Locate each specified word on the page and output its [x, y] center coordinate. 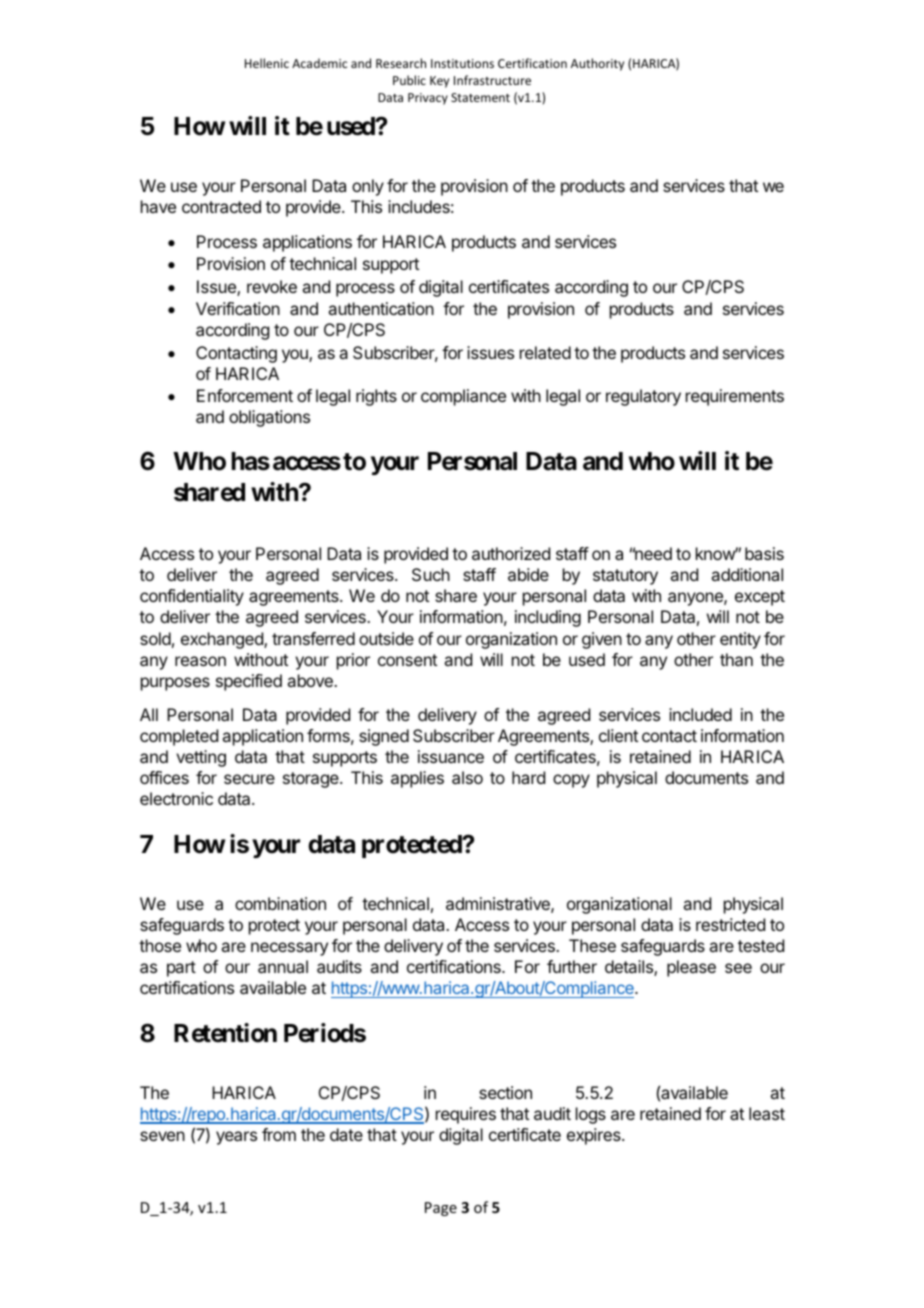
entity [740, 640]
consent [407, 660]
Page [441, 1209]
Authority [597, 64]
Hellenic [267, 63]
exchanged [223, 640]
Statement [480, 97]
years [236, 1138]
